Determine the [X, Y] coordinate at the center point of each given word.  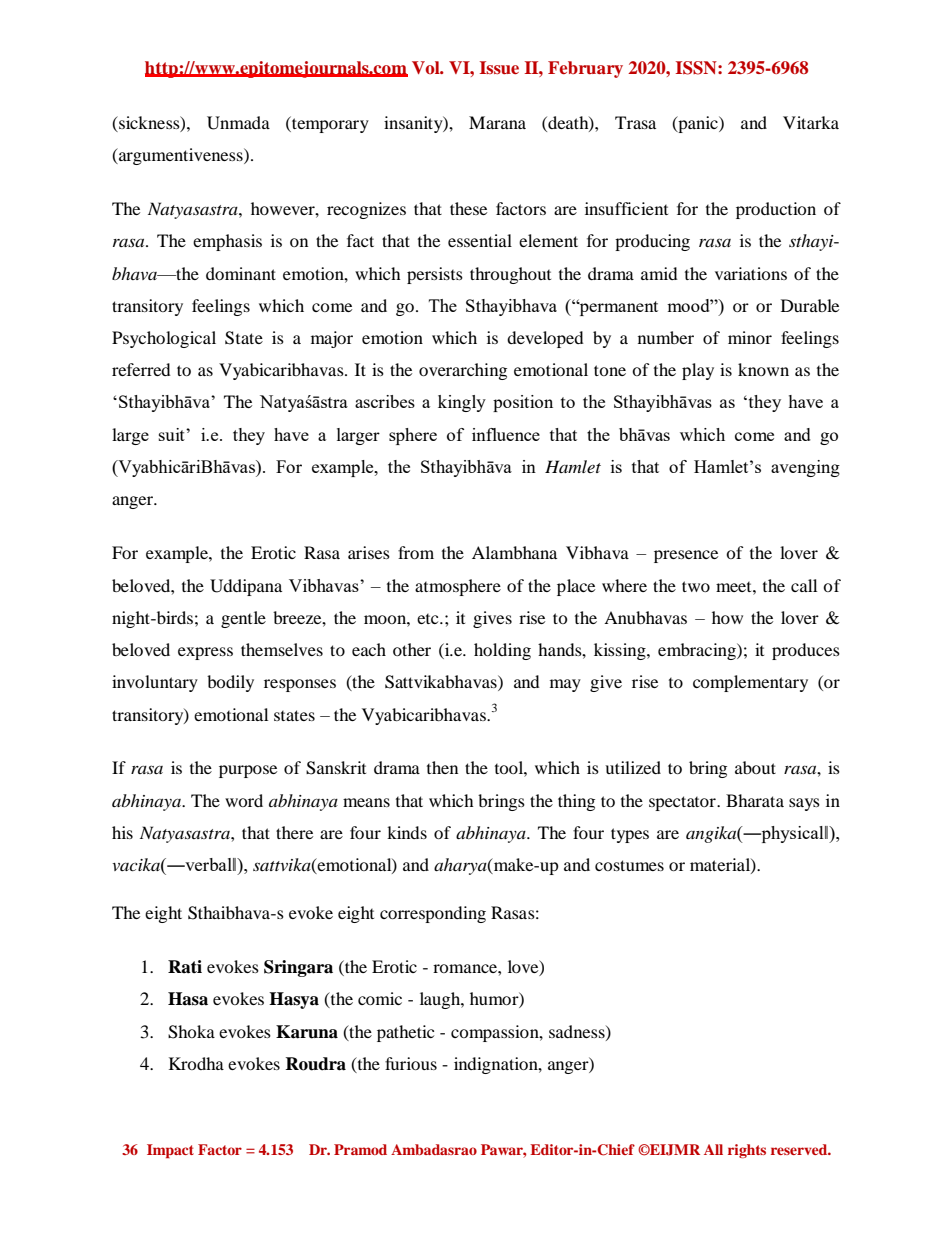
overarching [463, 371]
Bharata [755, 800]
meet [735, 587]
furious [411, 1063]
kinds [407, 832]
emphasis [227, 242]
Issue [499, 67]
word [244, 800]
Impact [170, 1151]
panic [698, 124]
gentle [243, 619]
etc [429, 619]
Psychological [164, 339]
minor [750, 337]
